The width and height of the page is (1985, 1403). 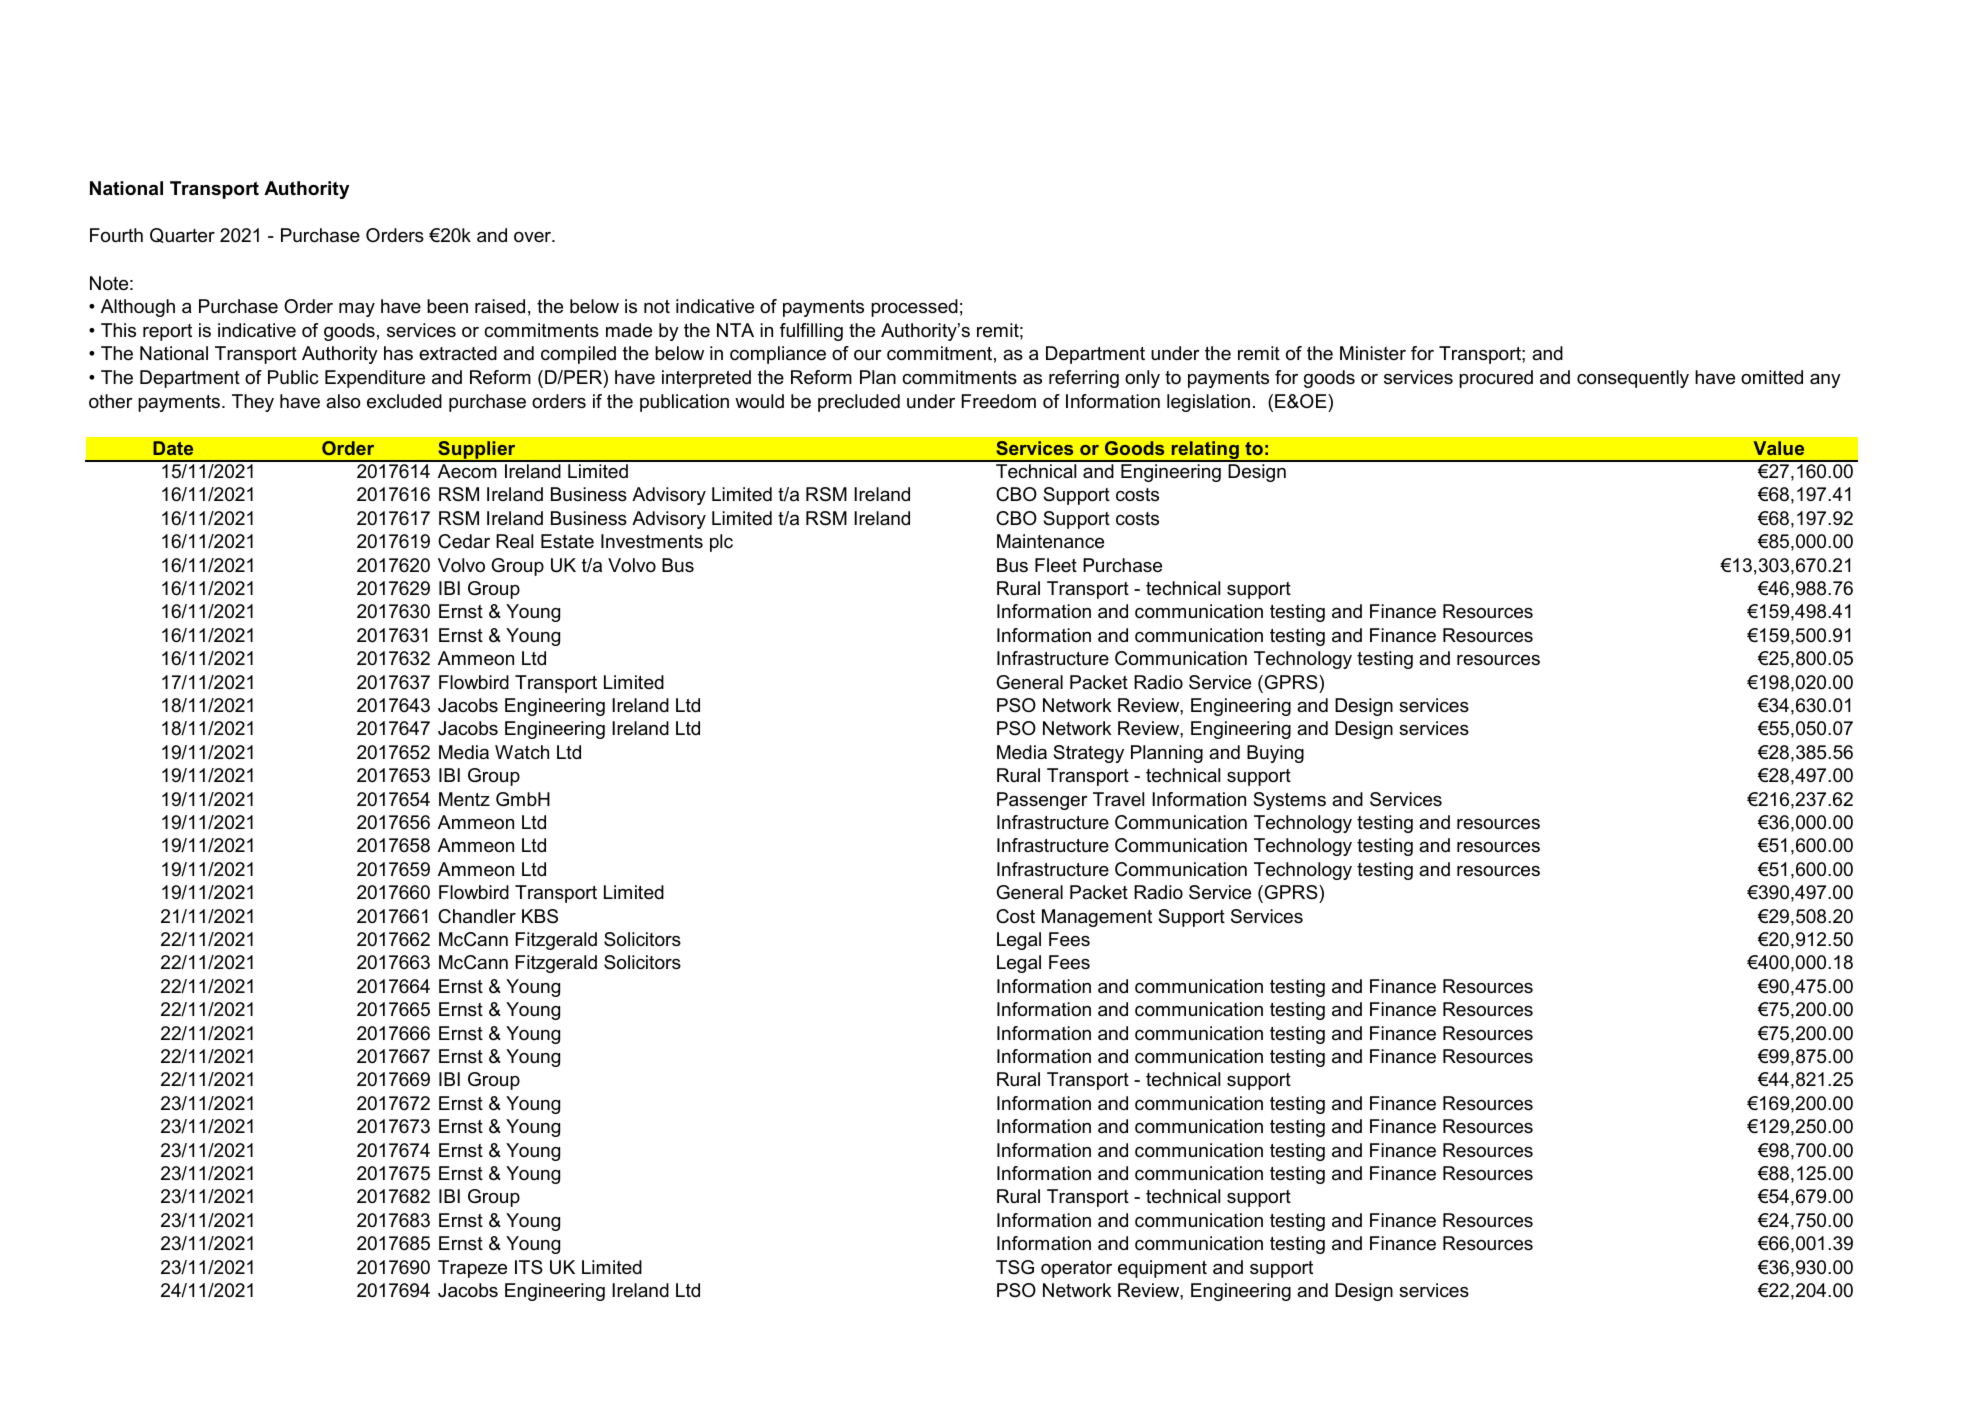 What do you see at coordinates (1633, 379) in the page?
I see `consequently` at bounding box center [1633, 379].
